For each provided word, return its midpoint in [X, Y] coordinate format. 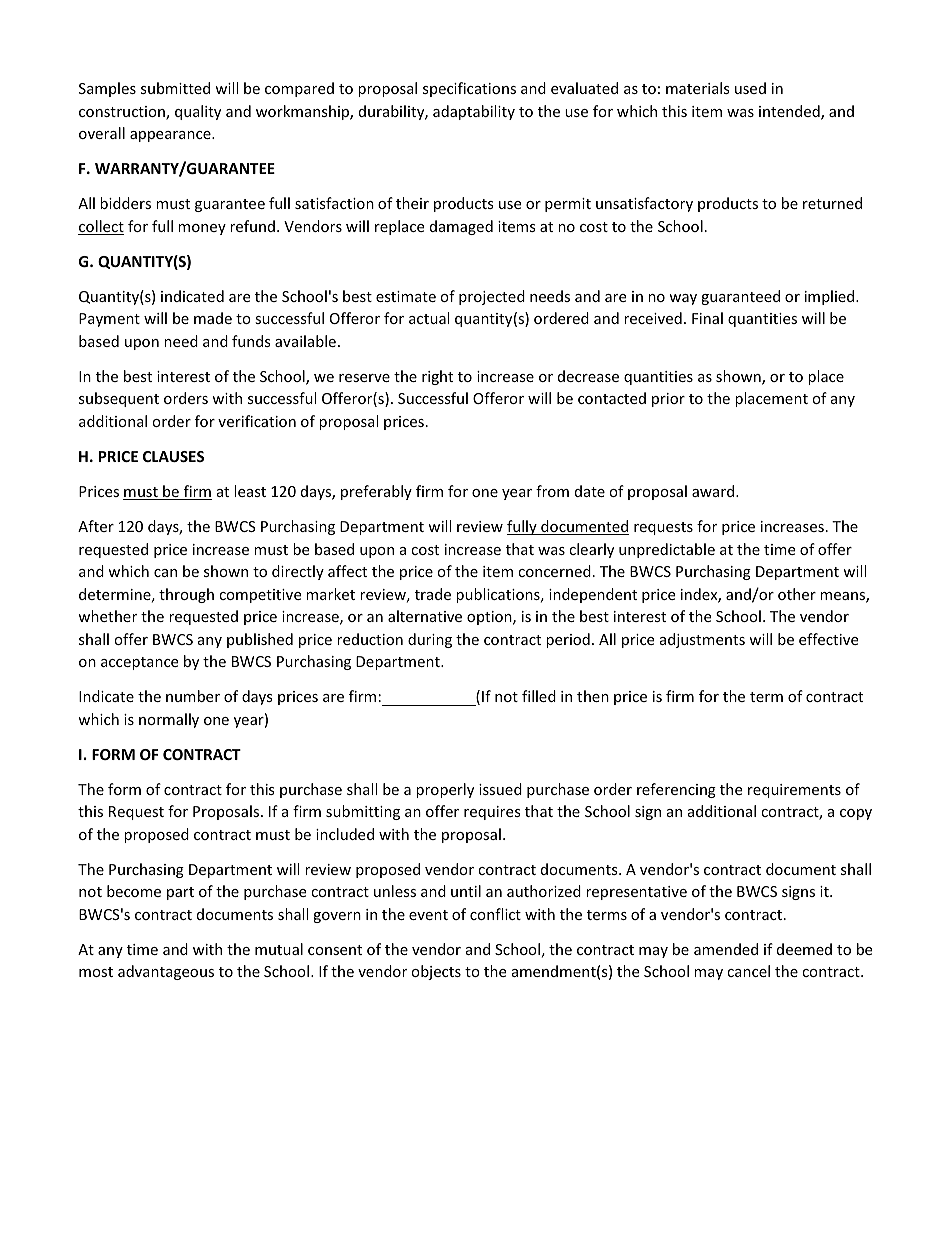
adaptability [474, 112]
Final [707, 318]
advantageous [166, 972]
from [552, 491]
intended [790, 112]
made [213, 318]
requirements [794, 791]
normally [169, 720]
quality [198, 112]
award [713, 491]
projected [492, 297]
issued [500, 789]
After [96, 526]
